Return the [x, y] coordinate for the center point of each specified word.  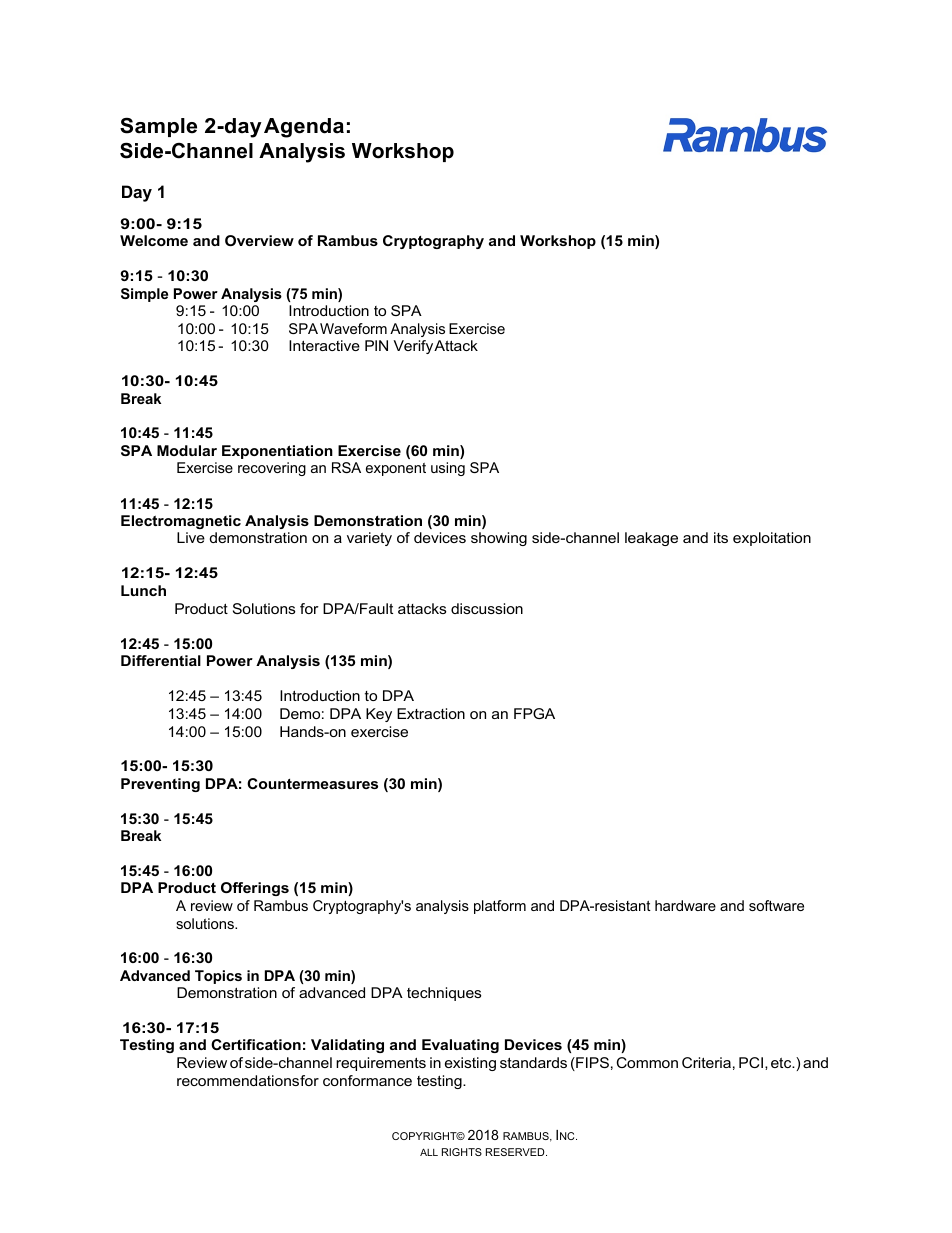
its [721, 537]
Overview [259, 240]
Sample [158, 127]
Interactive [324, 345]
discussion [487, 608]
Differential [161, 660]
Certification [256, 1044]
